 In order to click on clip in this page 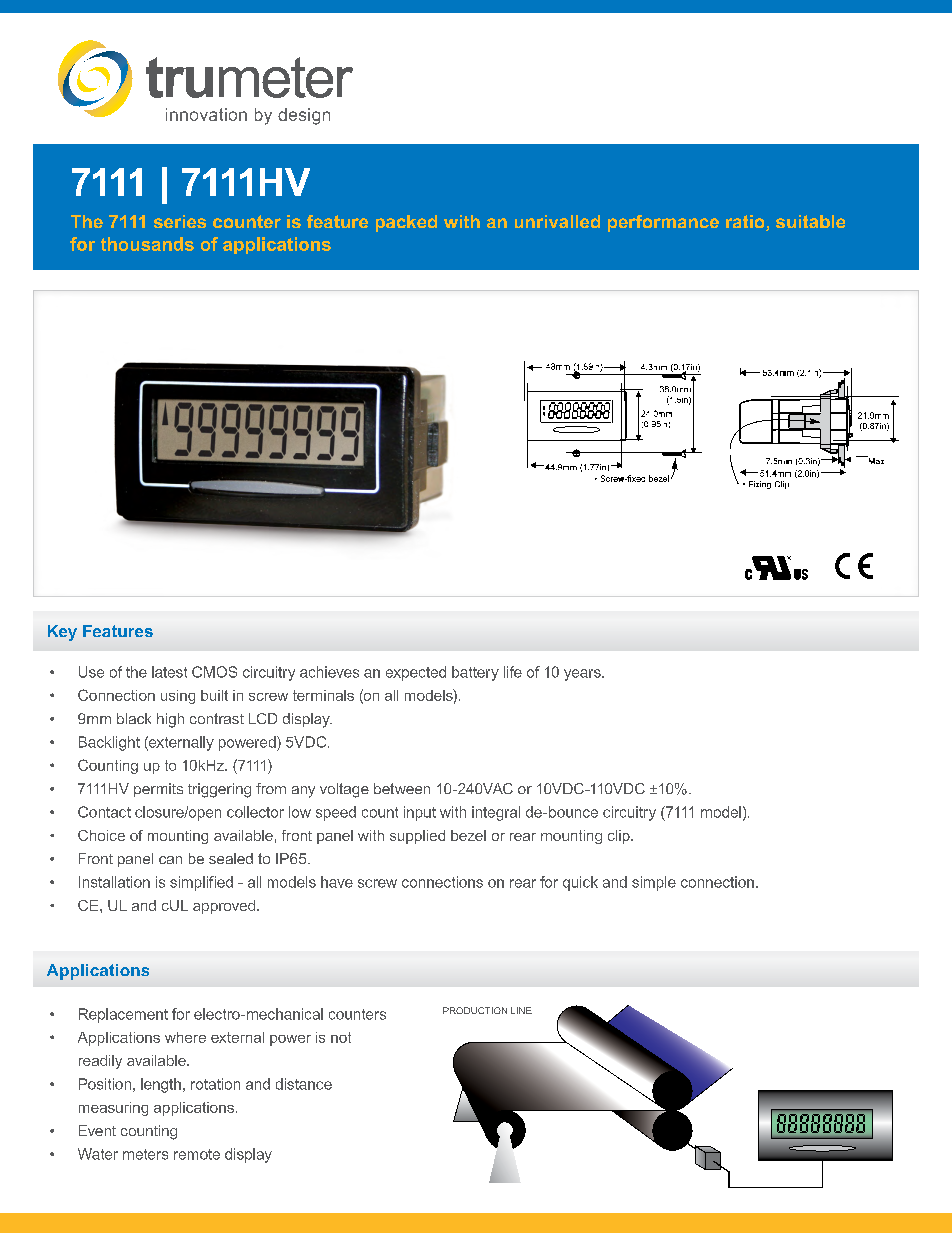, I will do `click(620, 837)`.
